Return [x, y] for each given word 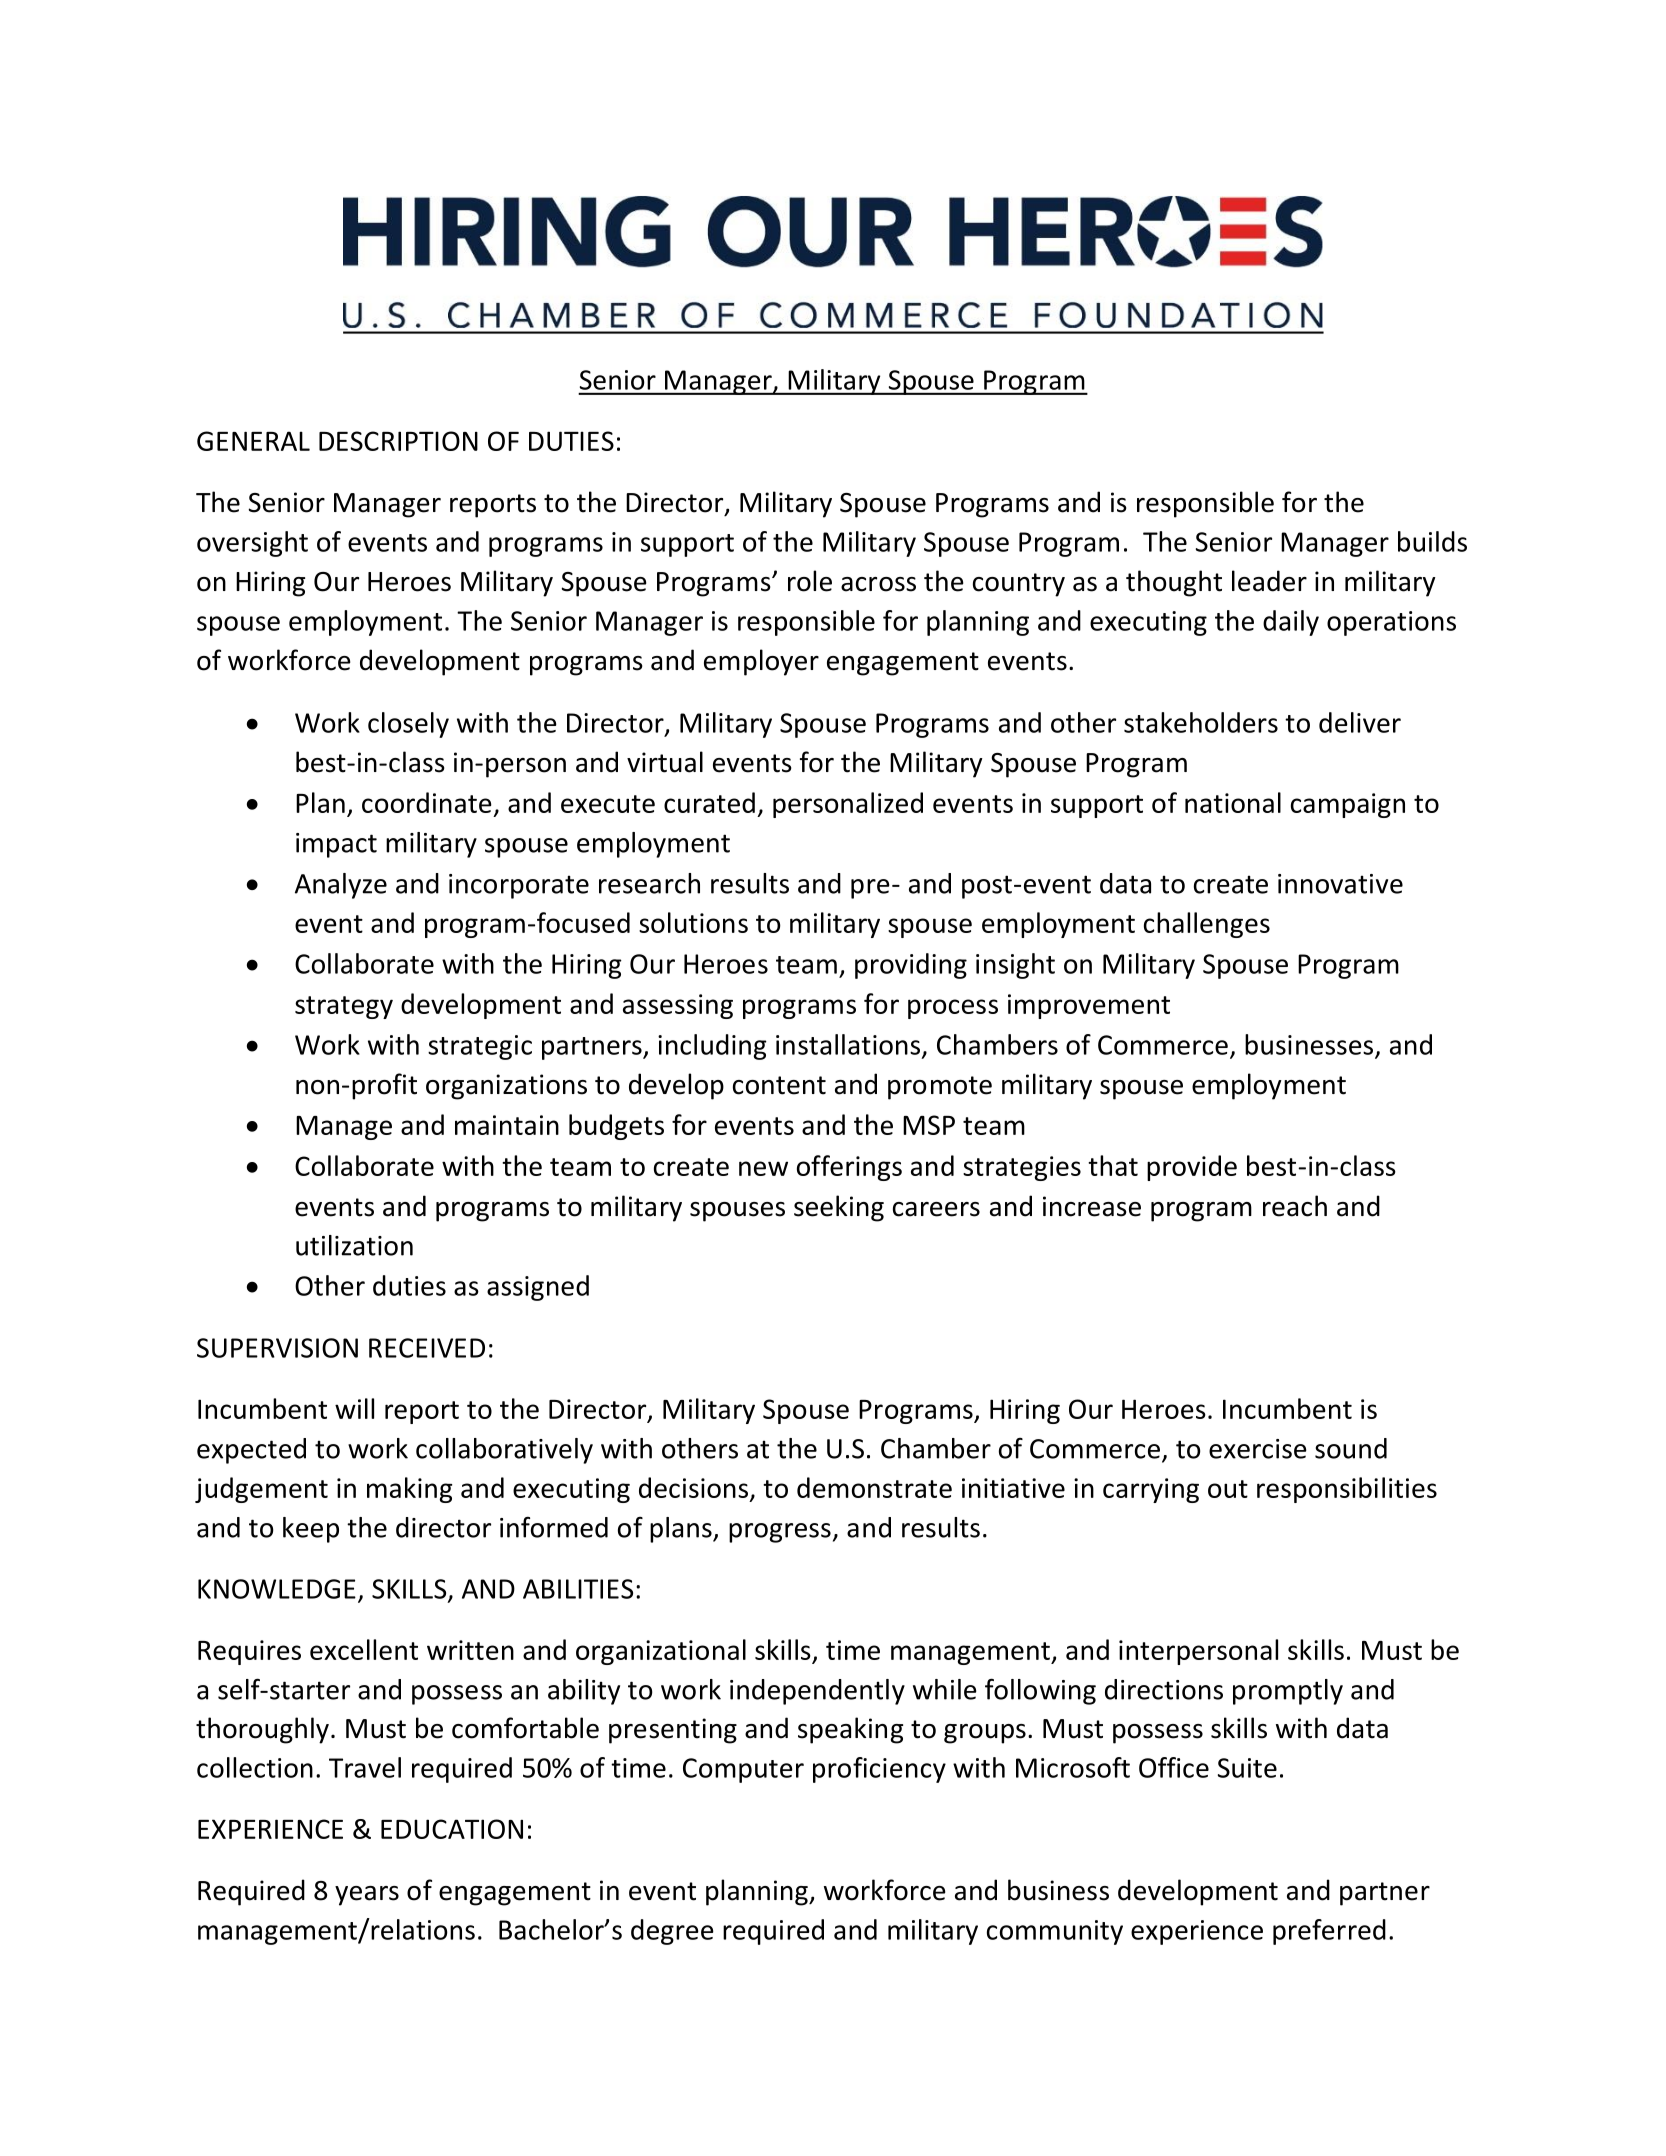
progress [780, 1533]
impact [336, 845]
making [409, 1490]
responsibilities [1347, 1490]
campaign [1348, 805]
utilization [354, 1245]
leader [1269, 581]
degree [672, 1932]
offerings [849, 1168]
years [367, 1896]
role [810, 581]
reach [1295, 1206]
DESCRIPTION [398, 441]
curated [709, 802]
